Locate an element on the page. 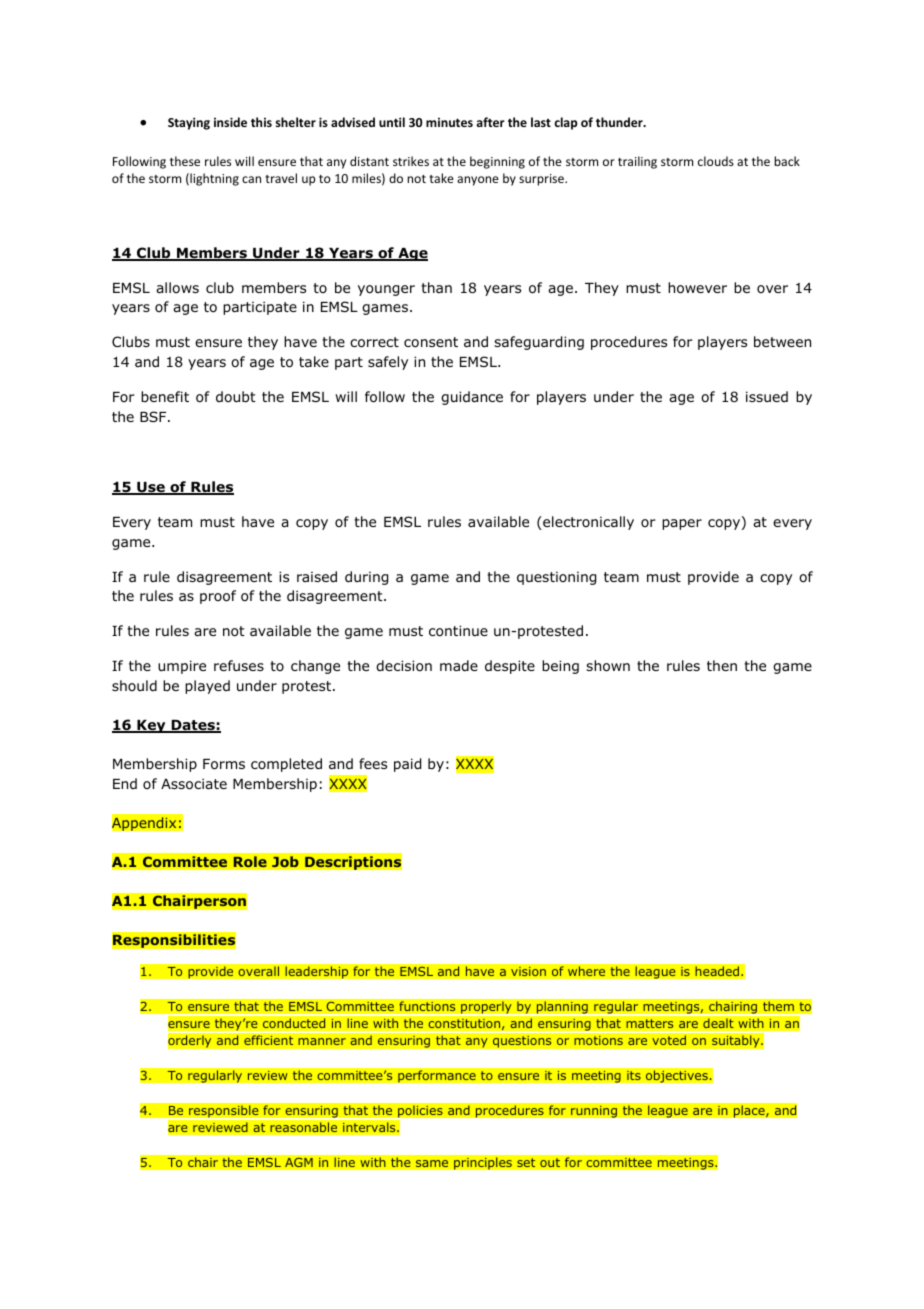 The height and width of the page is (1309, 924). properly is located at coordinates (486, 1007).
